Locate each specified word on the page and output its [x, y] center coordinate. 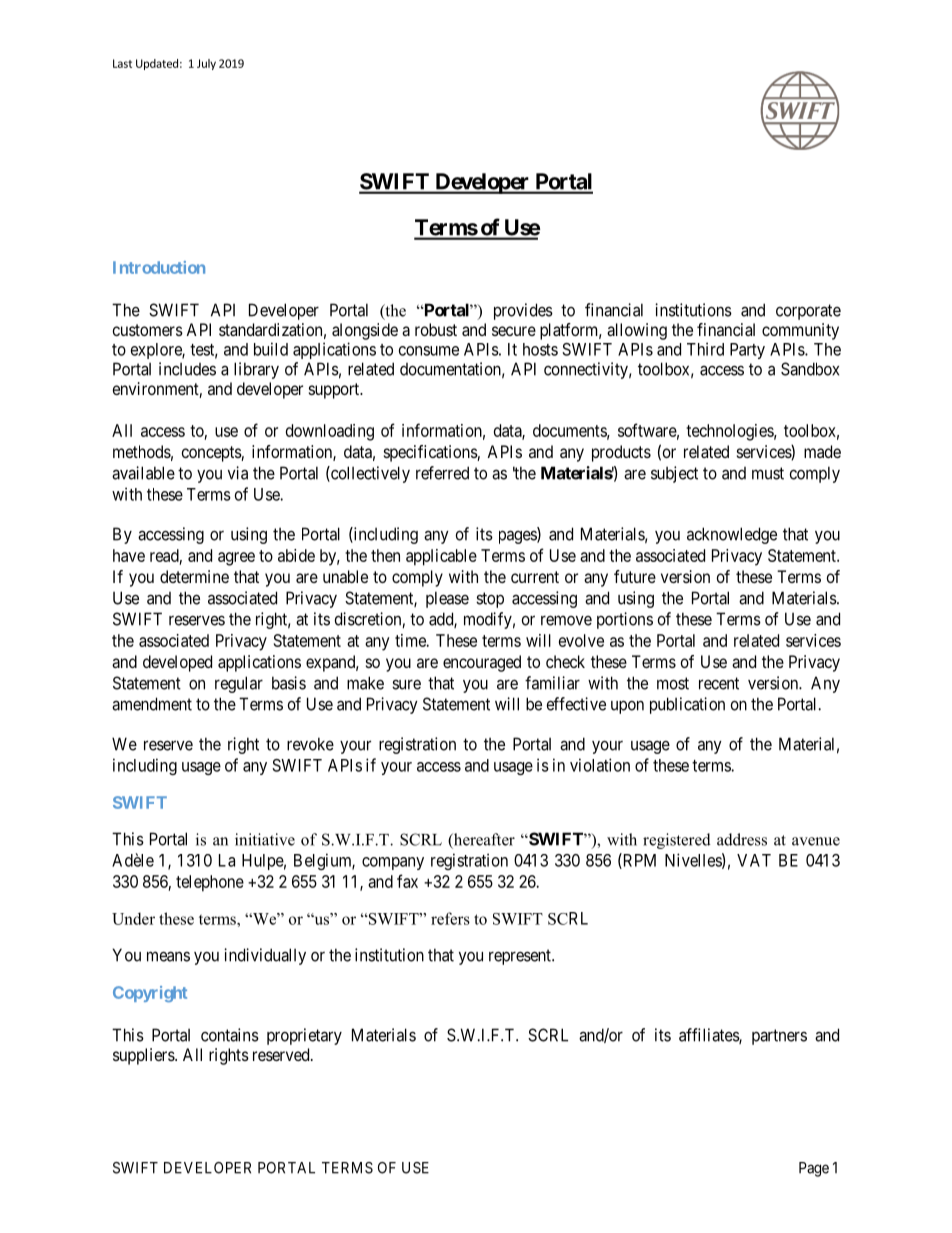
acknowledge [732, 535]
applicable [441, 557]
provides [523, 311]
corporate [808, 312]
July [206, 64]
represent [521, 957]
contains [230, 1035]
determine [194, 576]
